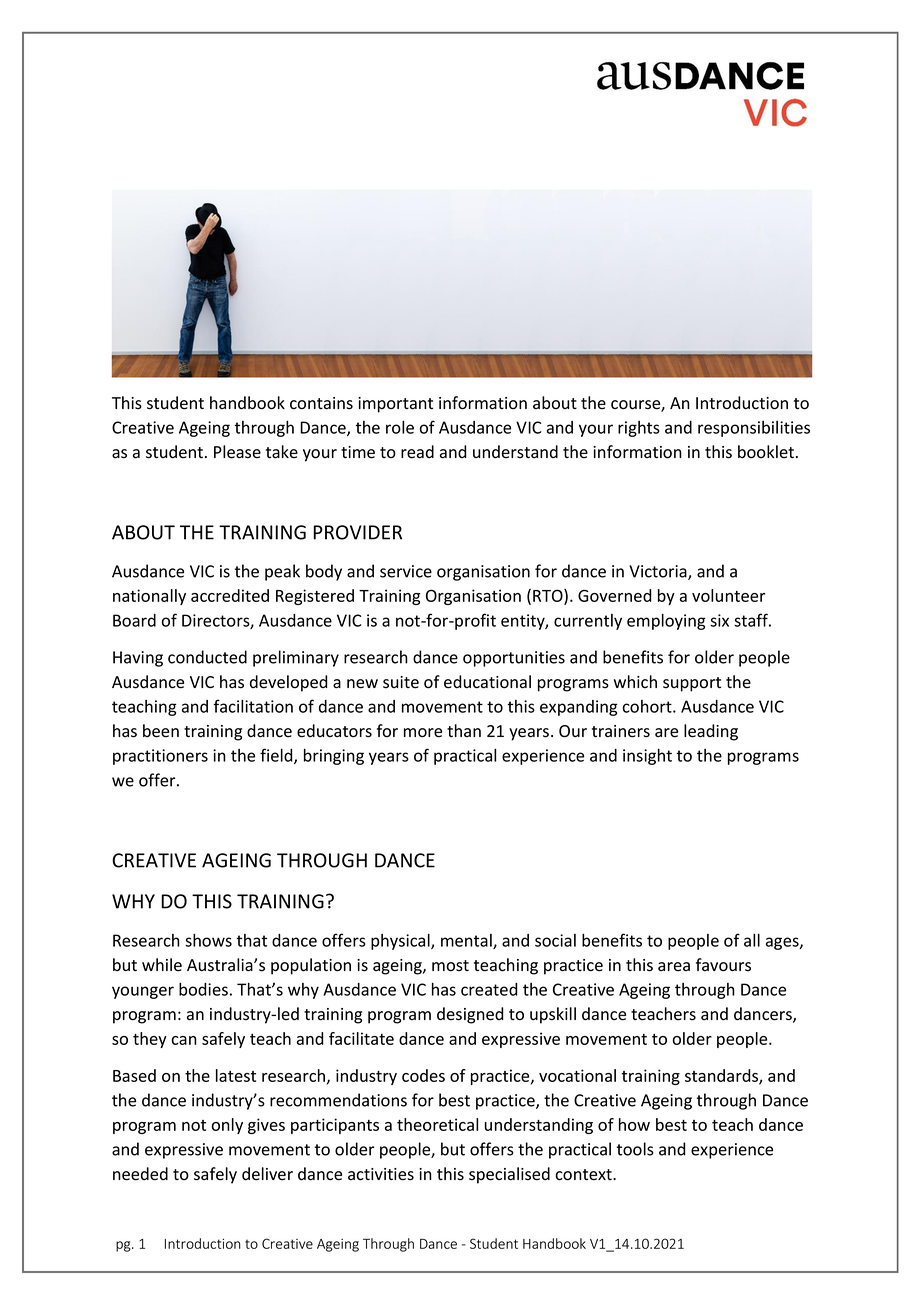 This screenshot has height=1308, width=924. What do you see at coordinates (208, 940) in the screenshot?
I see `shows` at bounding box center [208, 940].
